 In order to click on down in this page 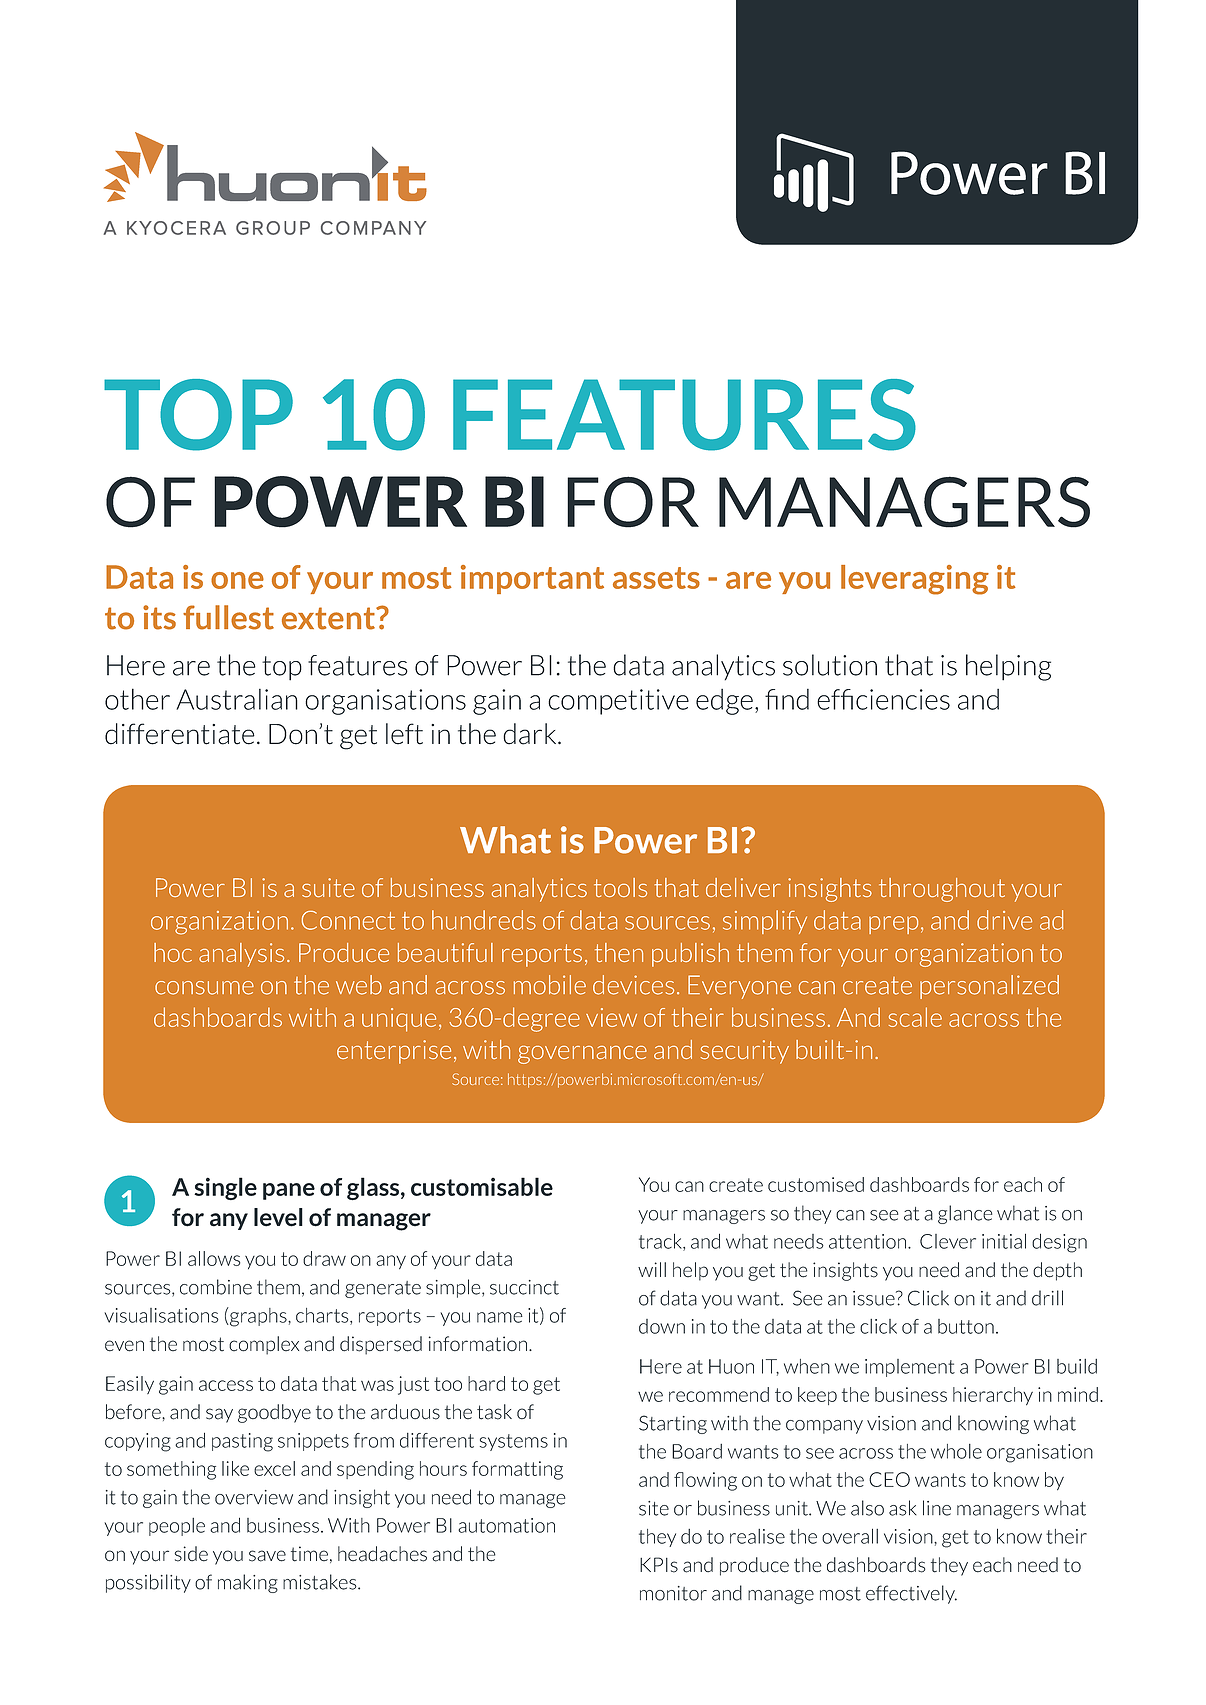, I will do `click(662, 1326)`.
